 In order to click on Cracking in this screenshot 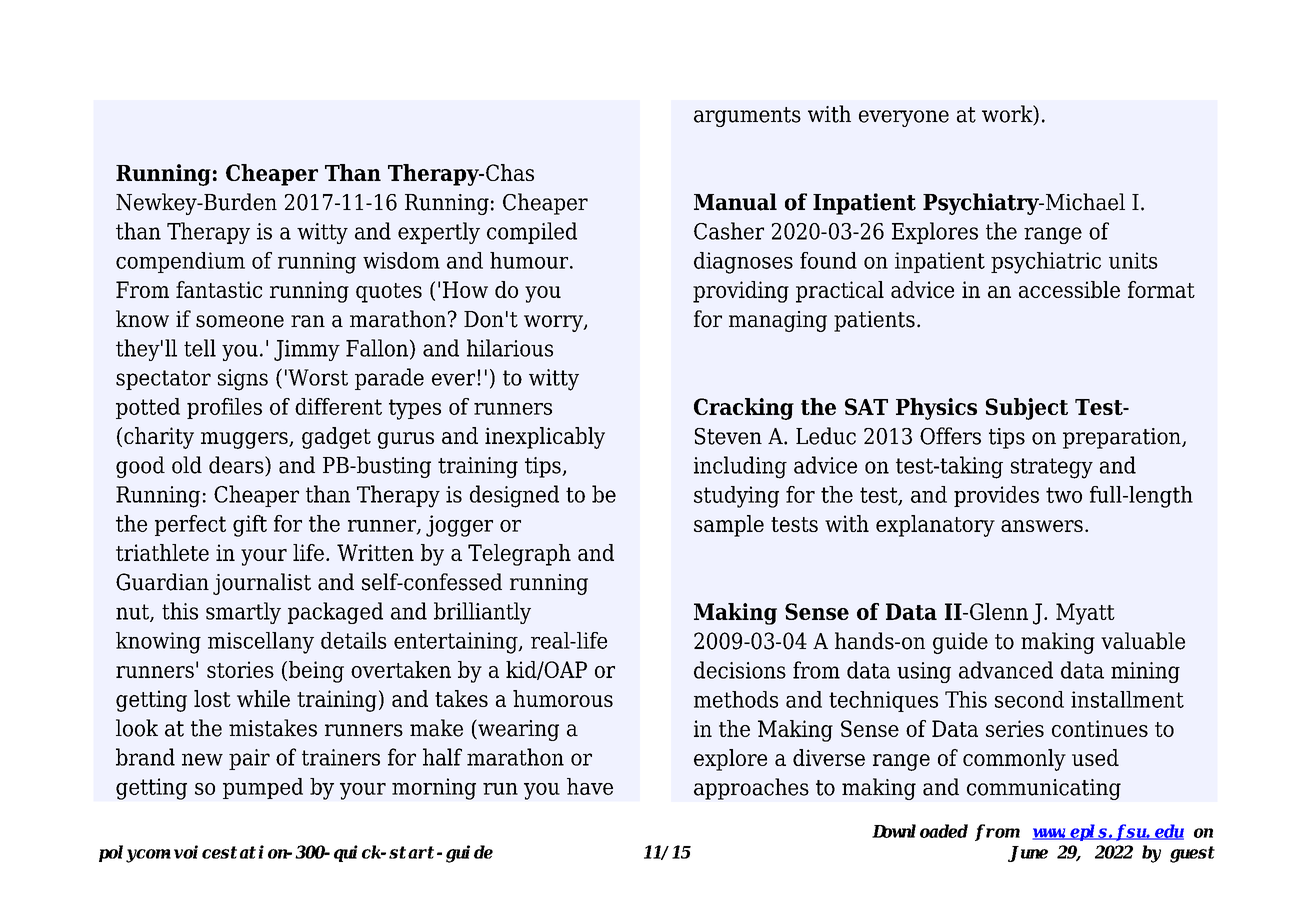, I will do `click(744, 409)`.
